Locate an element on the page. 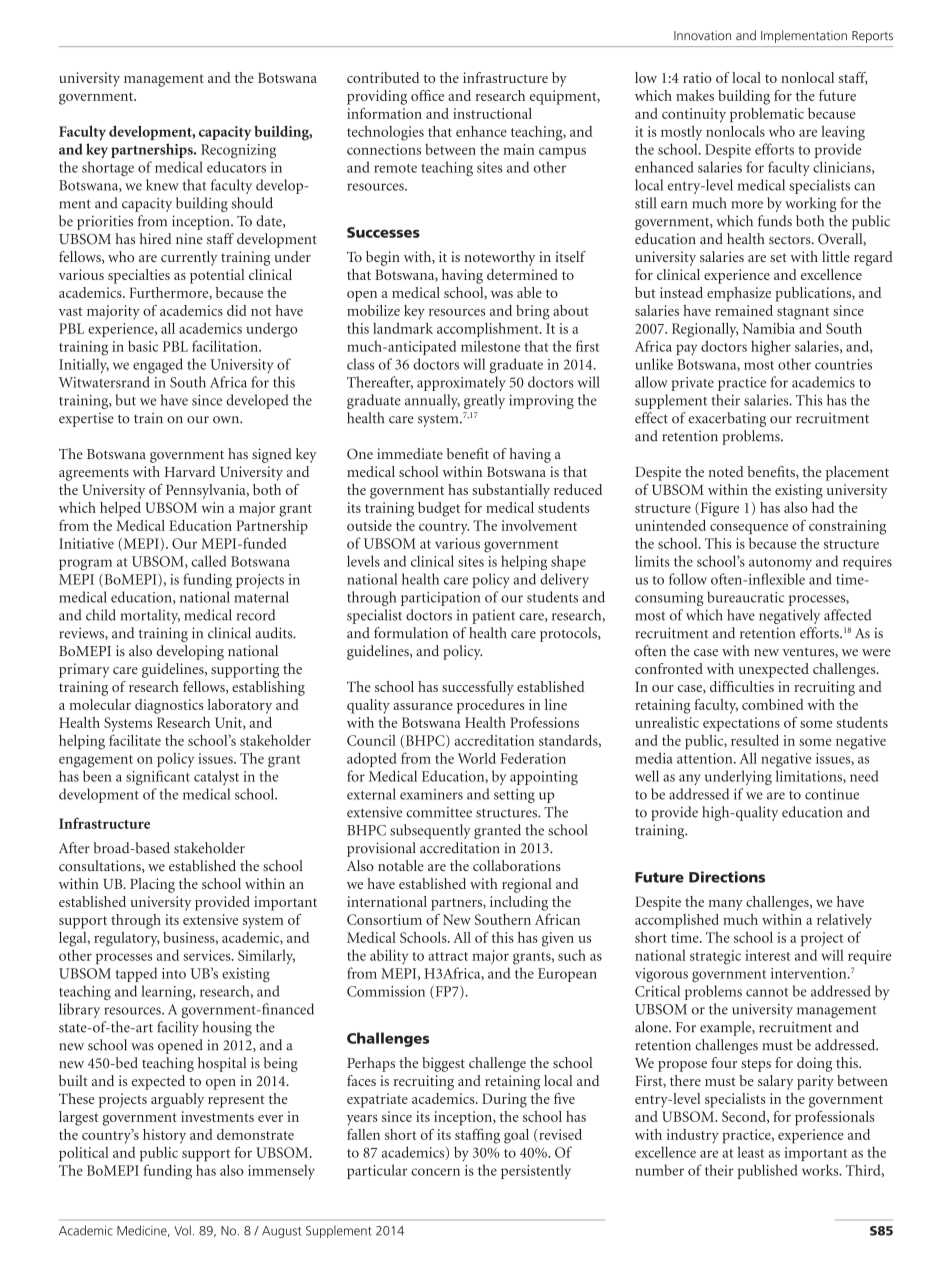  office is located at coordinates (427, 95).
